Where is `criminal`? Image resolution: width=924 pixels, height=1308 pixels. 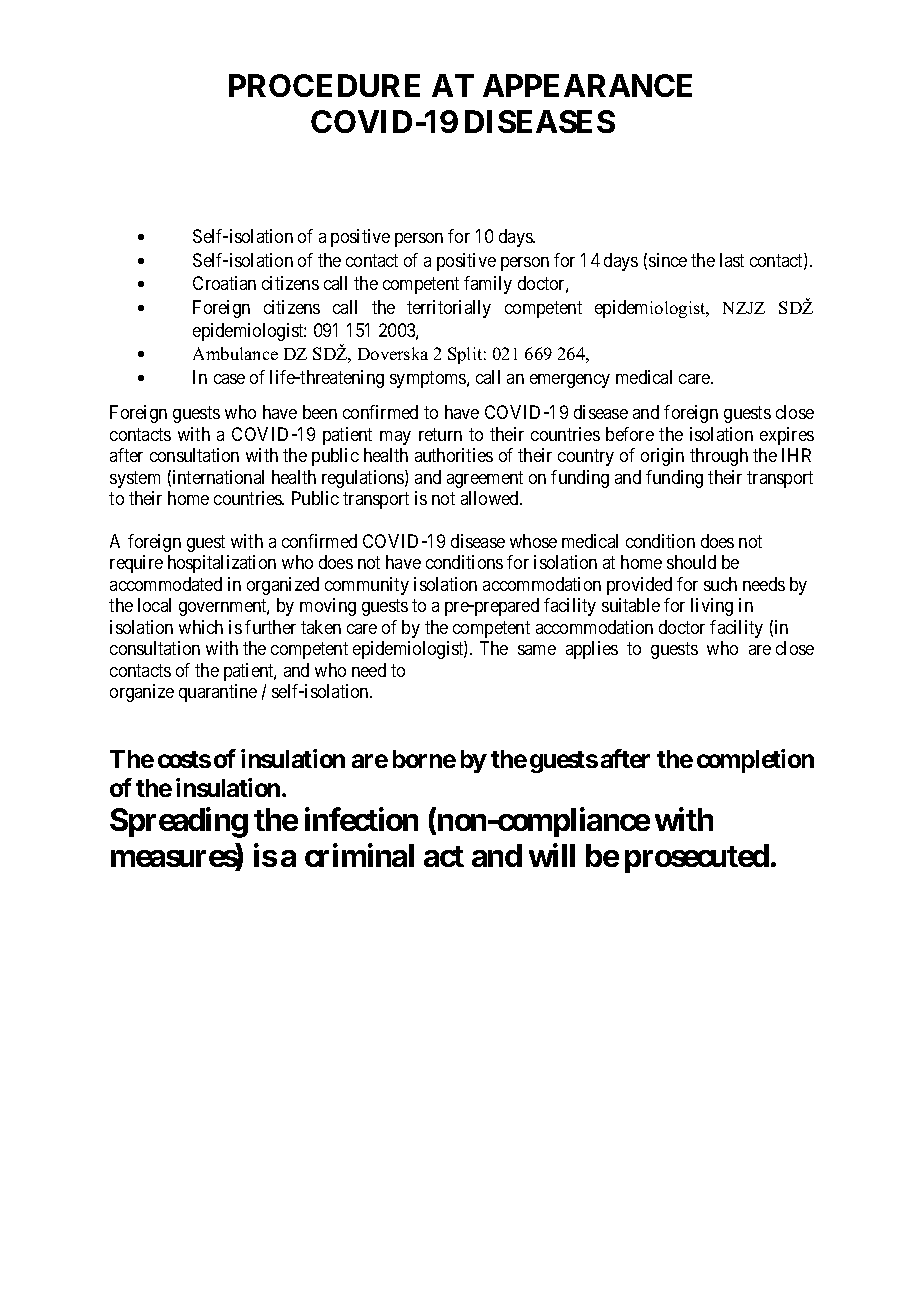
criminal is located at coordinates (359, 855).
